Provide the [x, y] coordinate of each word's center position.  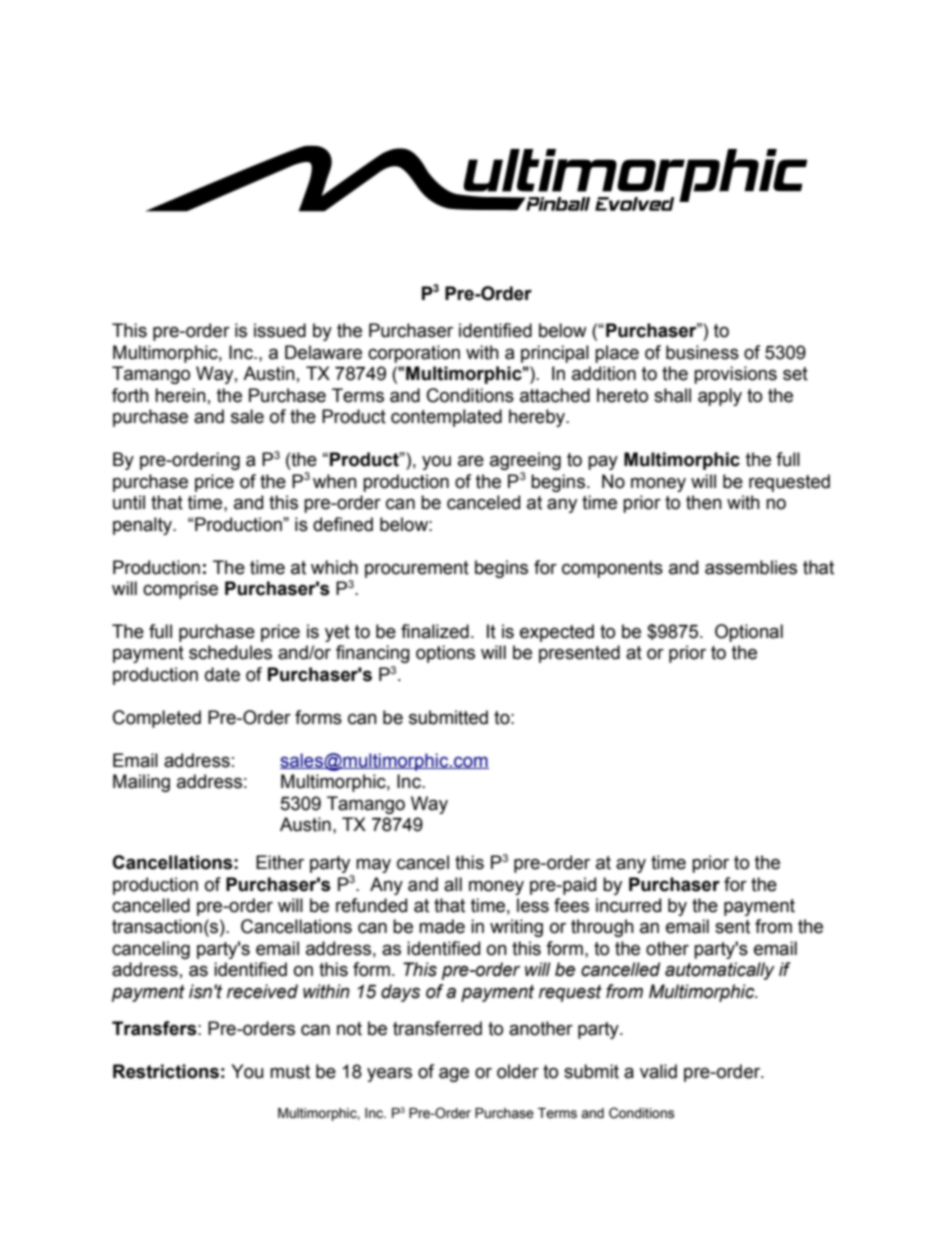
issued [280, 330]
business [702, 352]
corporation [414, 354]
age [454, 1074]
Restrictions [166, 1071]
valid [658, 1071]
